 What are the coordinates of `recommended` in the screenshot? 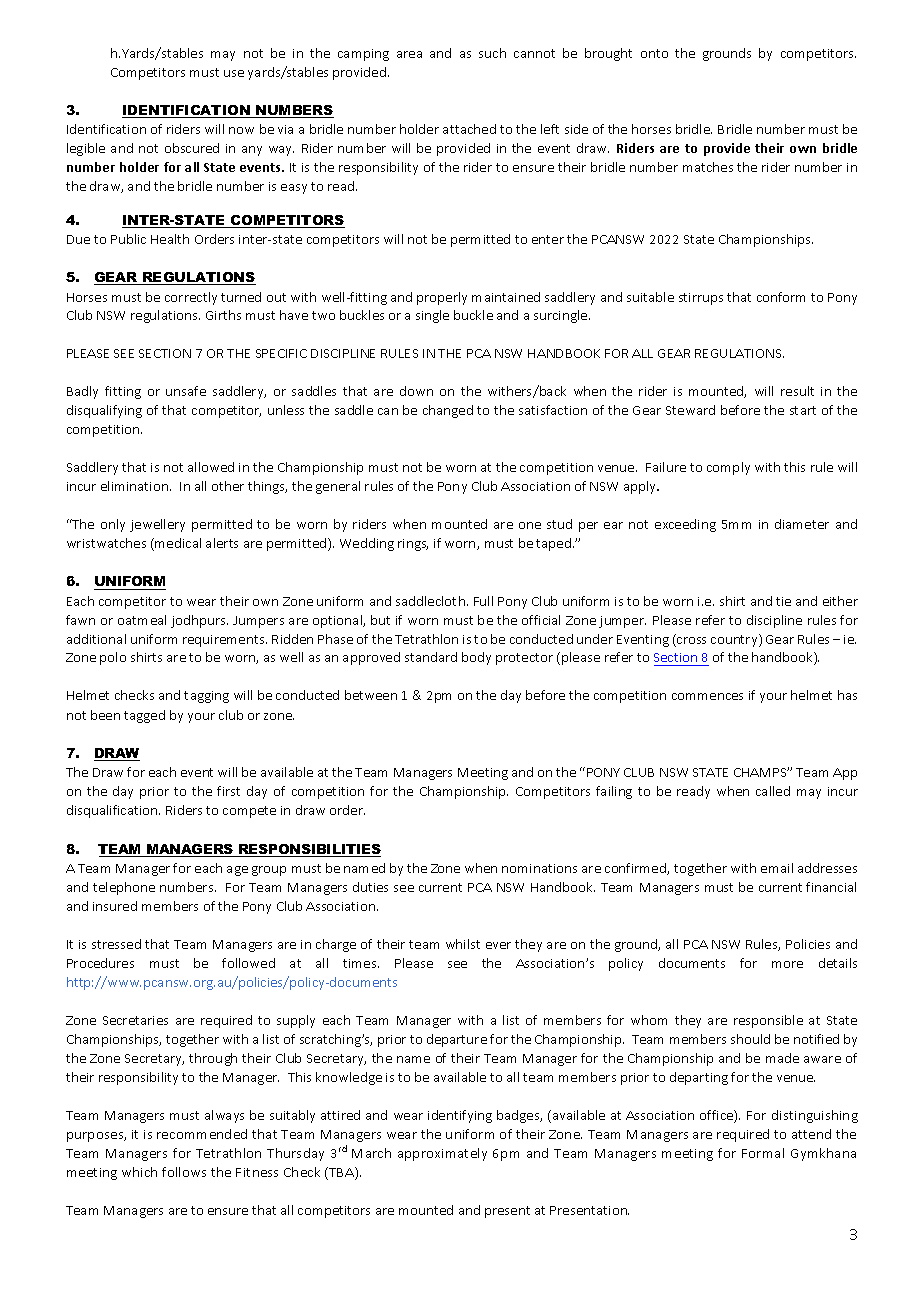 It's located at (202, 1134).
